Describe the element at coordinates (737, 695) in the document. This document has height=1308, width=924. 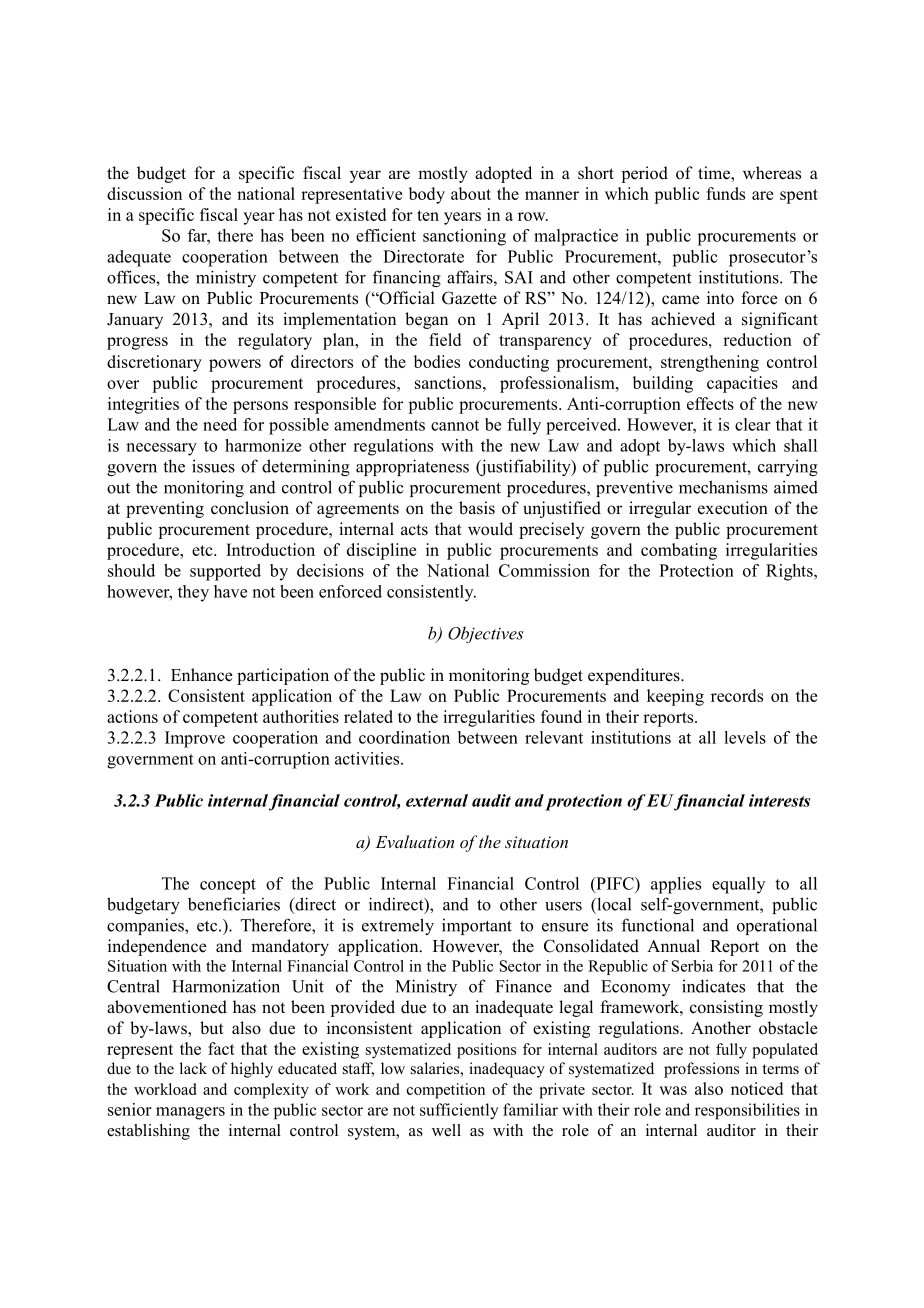
I see `records` at that location.
